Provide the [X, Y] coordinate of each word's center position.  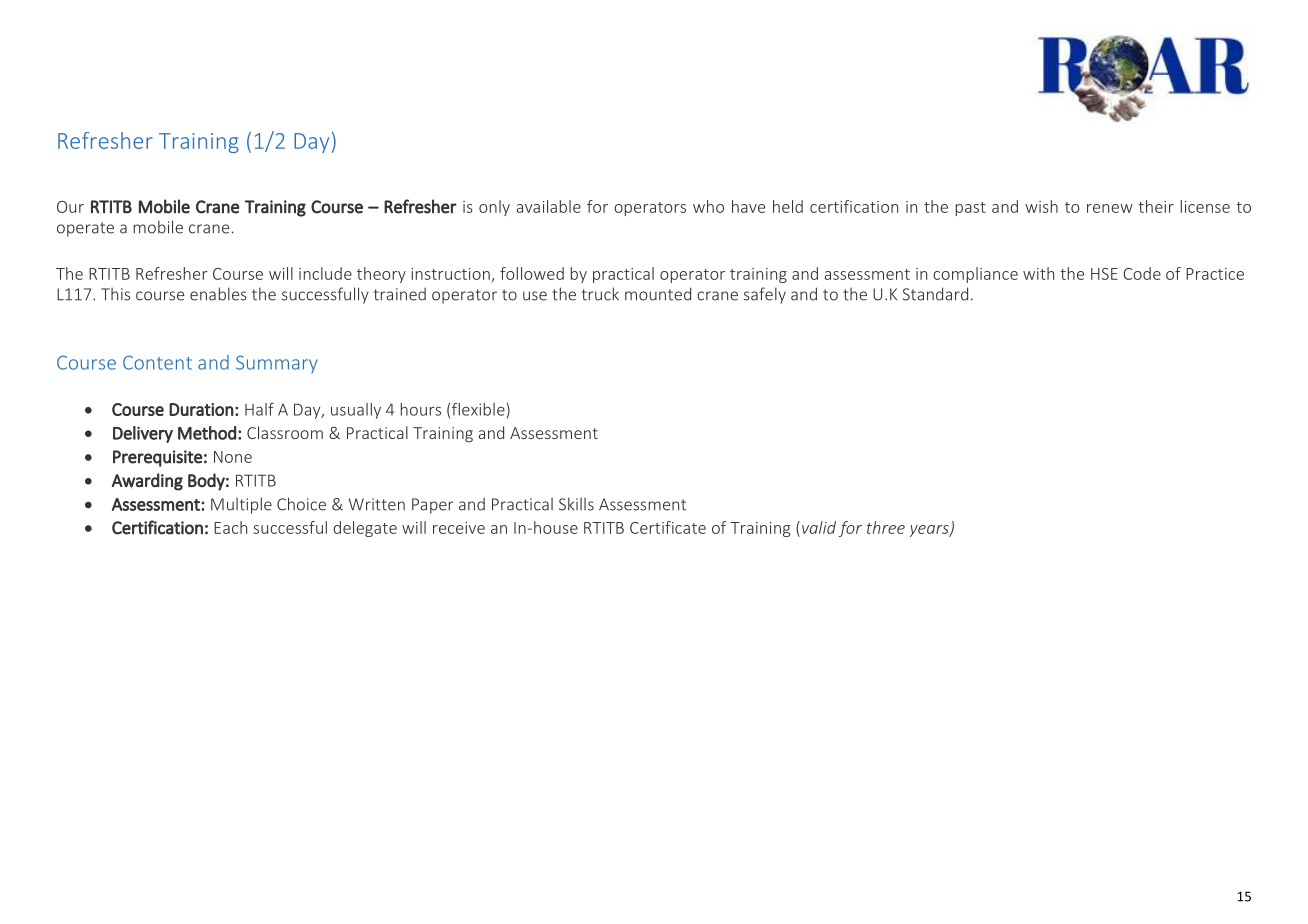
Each [230, 527]
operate [85, 229]
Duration [201, 409]
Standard [935, 294]
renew [1110, 208]
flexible [479, 409]
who [708, 206]
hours [421, 409]
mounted [658, 294]
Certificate [668, 527]
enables [218, 294]
